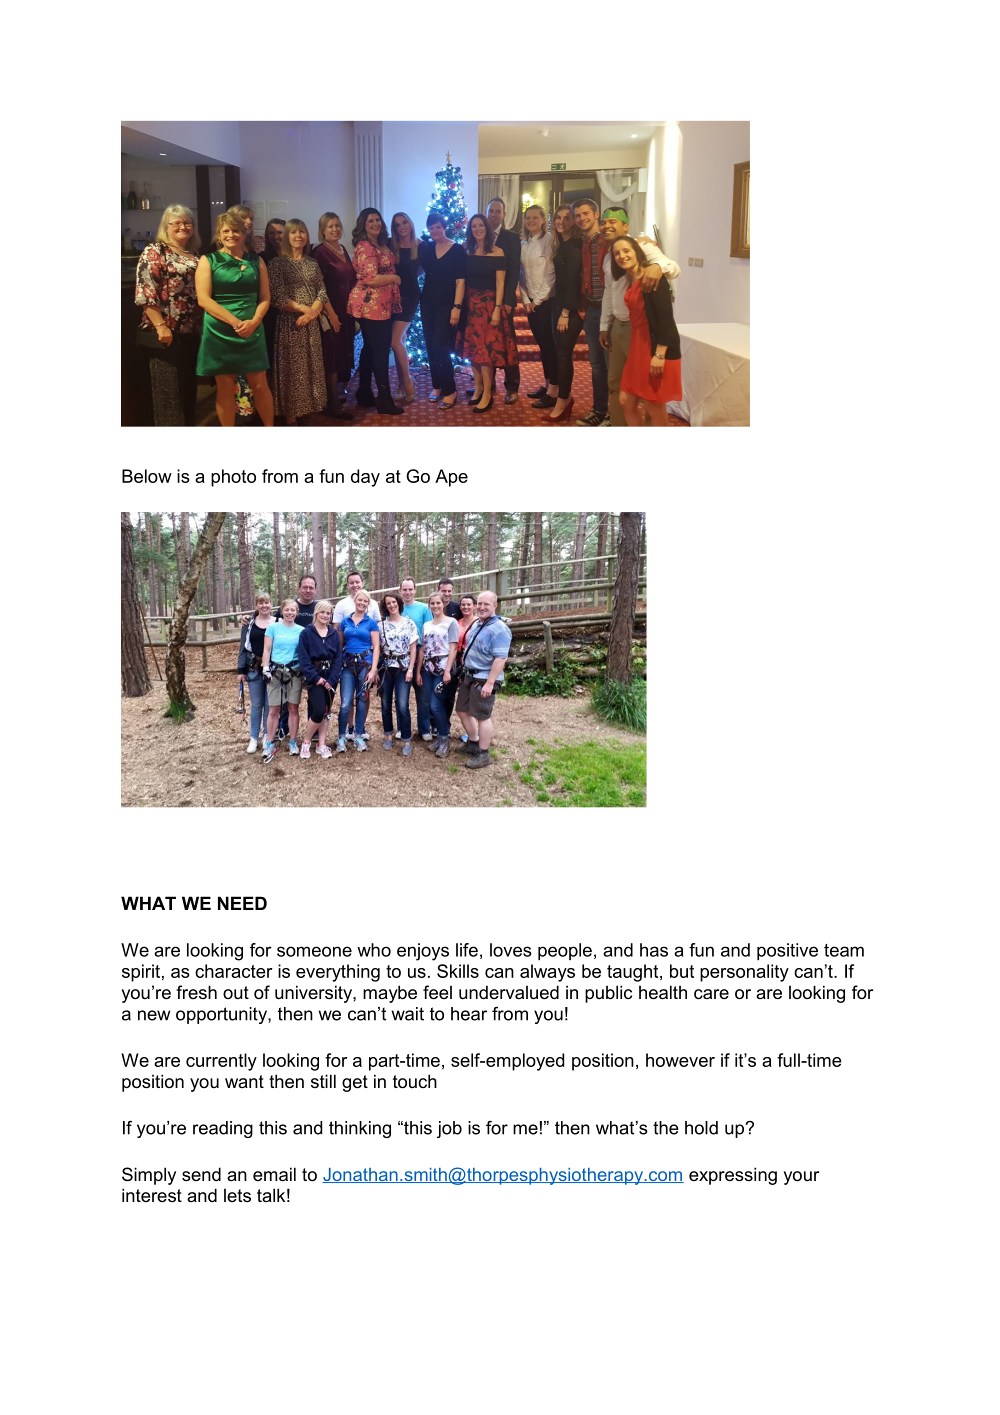 The width and height of the screenshot is (1000, 1415). What do you see at coordinates (449, 1129) in the screenshot?
I see `job` at bounding box center [449, 1129].
